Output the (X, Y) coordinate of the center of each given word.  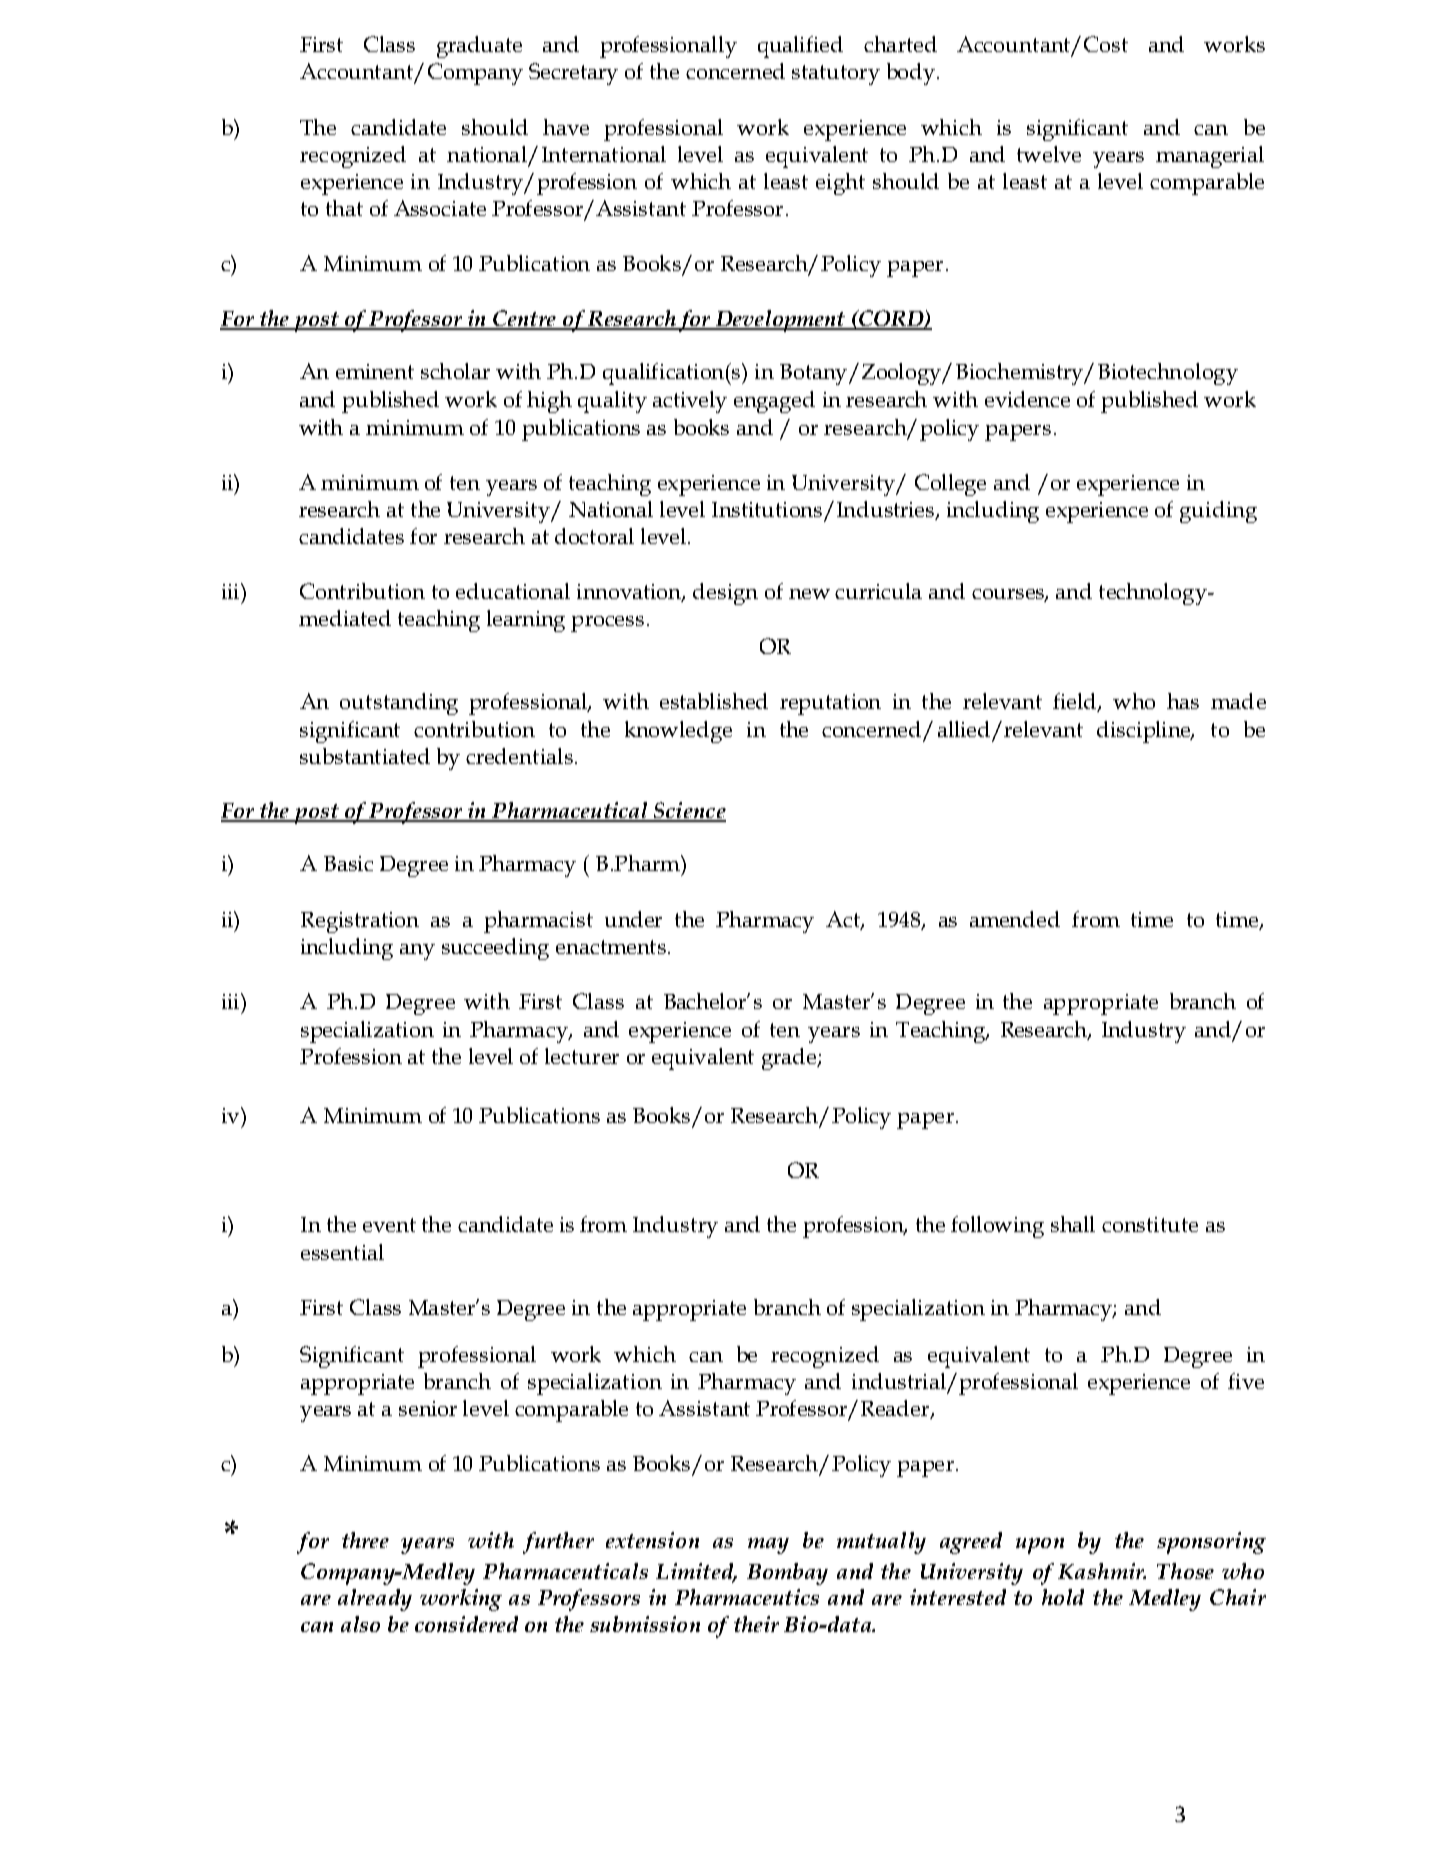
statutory (836, 75)
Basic (348, 863)
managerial (1210, 157)
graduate (479, 47)
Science (689, 811)
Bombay (787, 1574)
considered (466, 1624)
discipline (1145, 732)
